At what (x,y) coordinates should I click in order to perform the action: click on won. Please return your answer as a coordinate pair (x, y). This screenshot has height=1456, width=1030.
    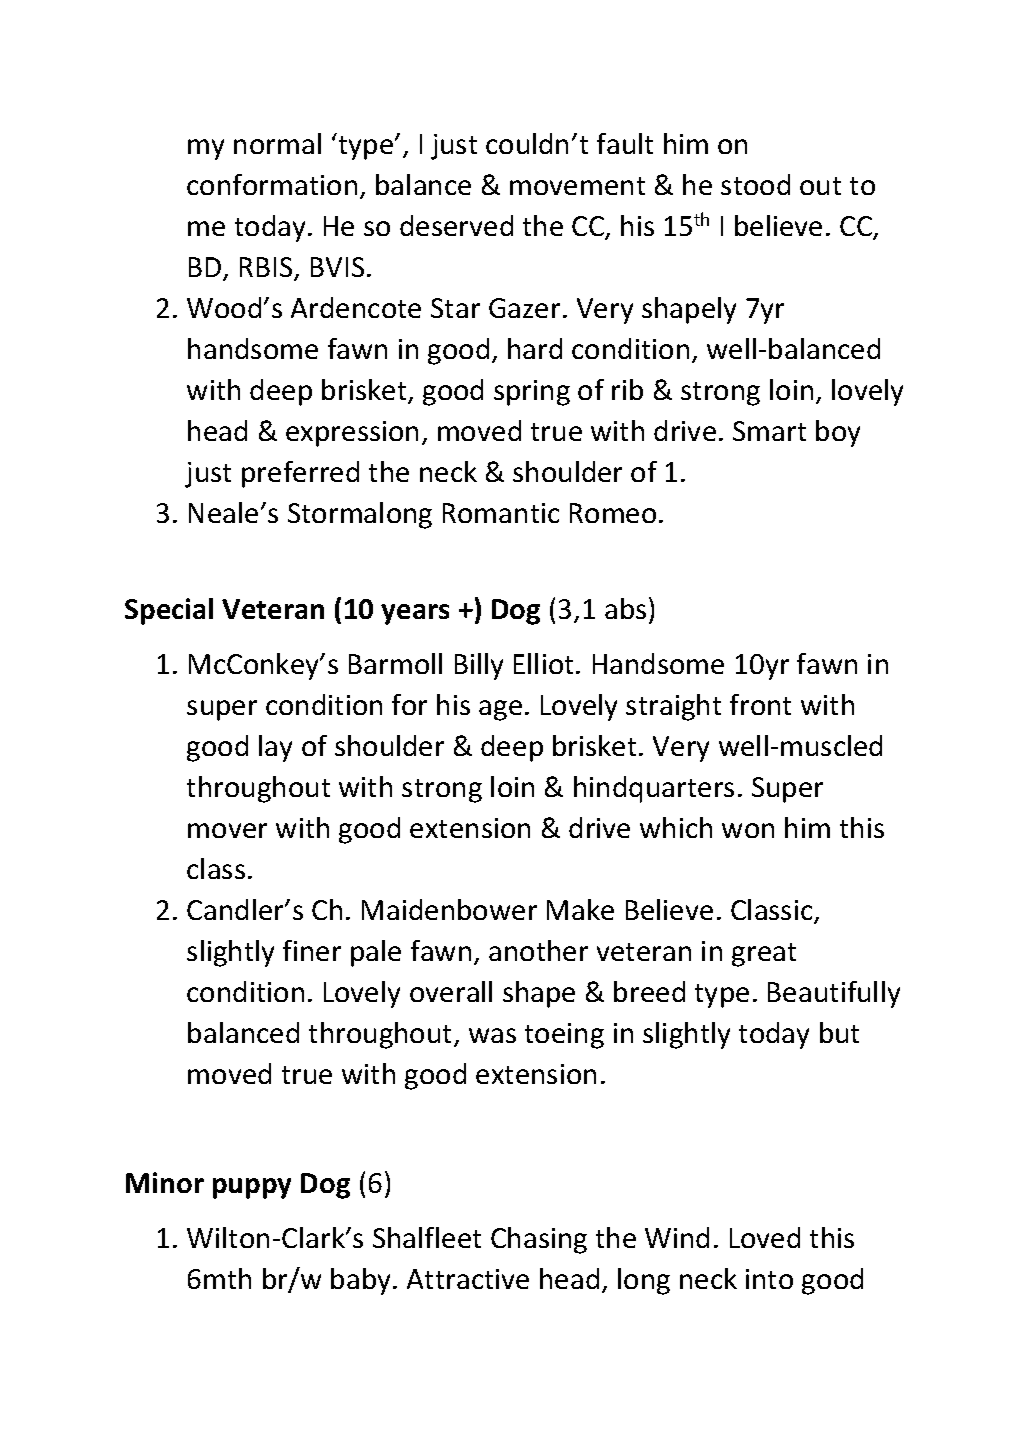
    Looking at the image, I should click on (748, 830).
